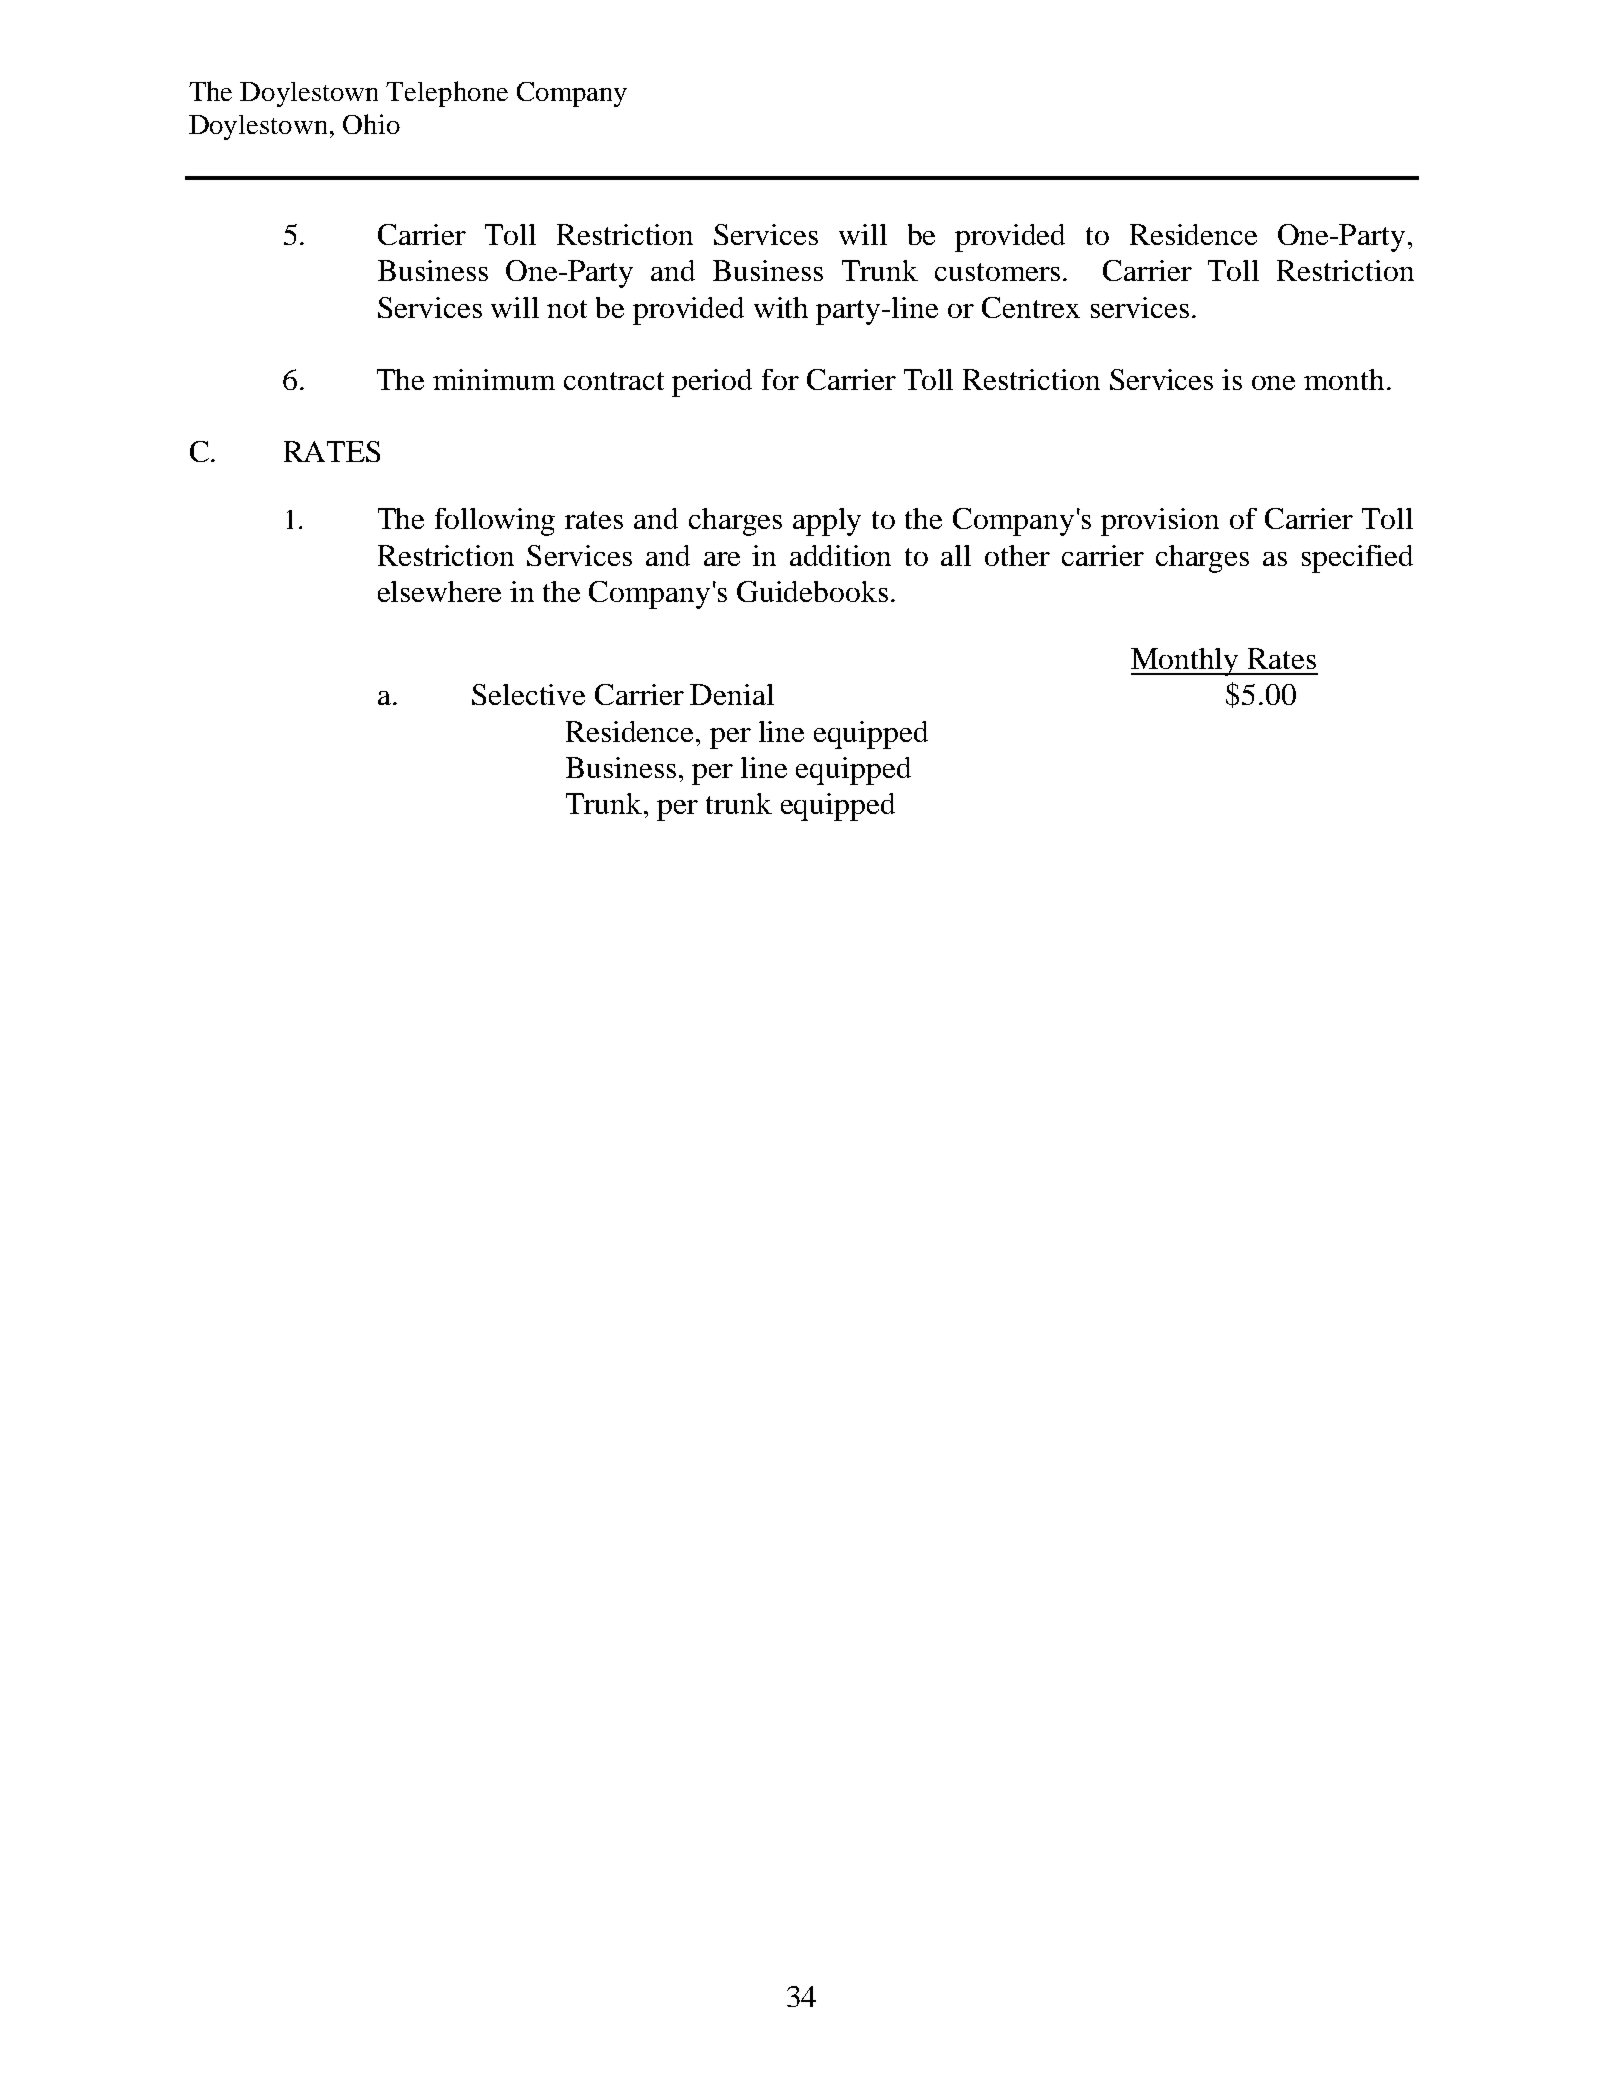  I want to click on not, so click(567, 309).
